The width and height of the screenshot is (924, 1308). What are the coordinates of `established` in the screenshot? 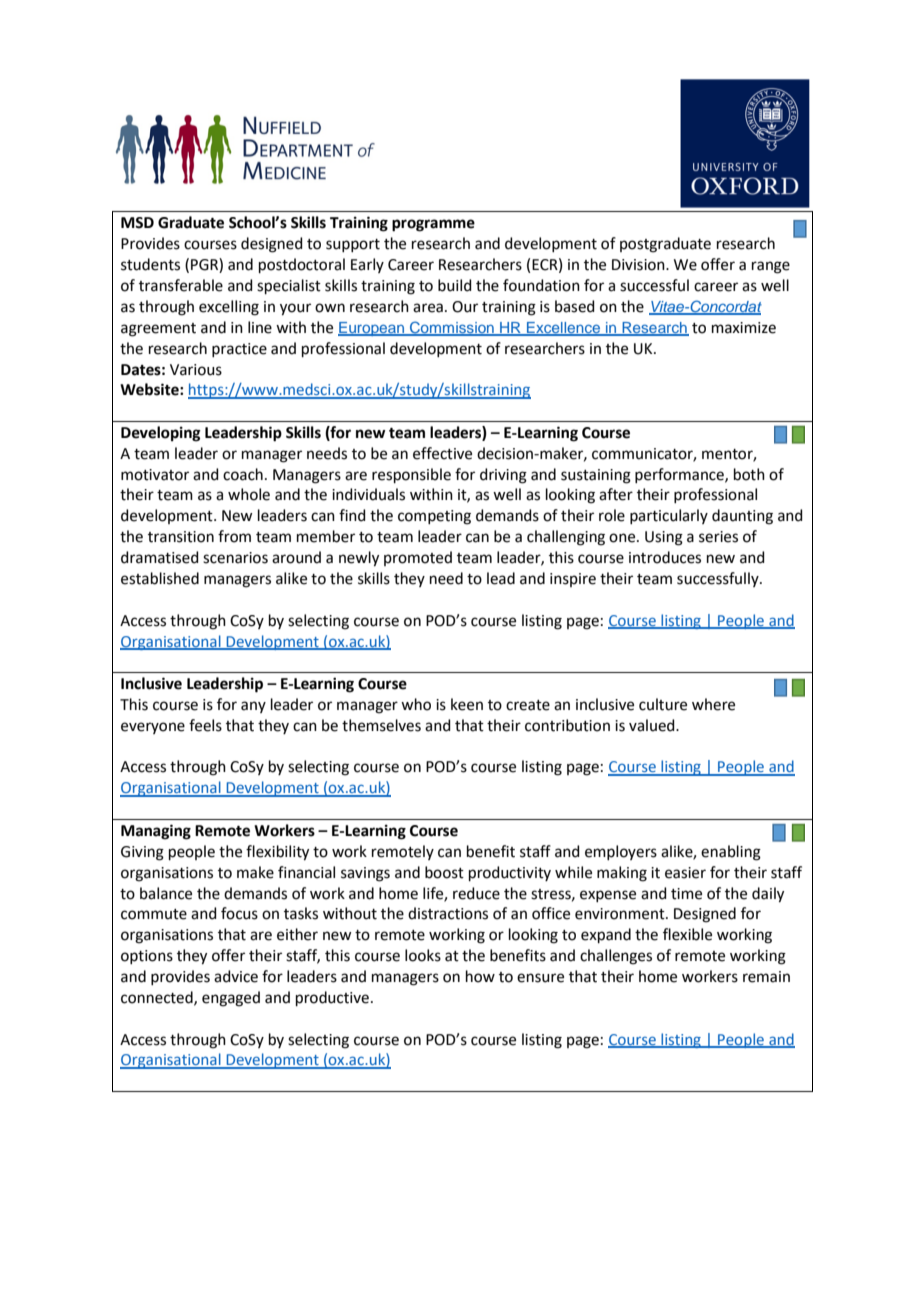 It's located at (160, 578).
